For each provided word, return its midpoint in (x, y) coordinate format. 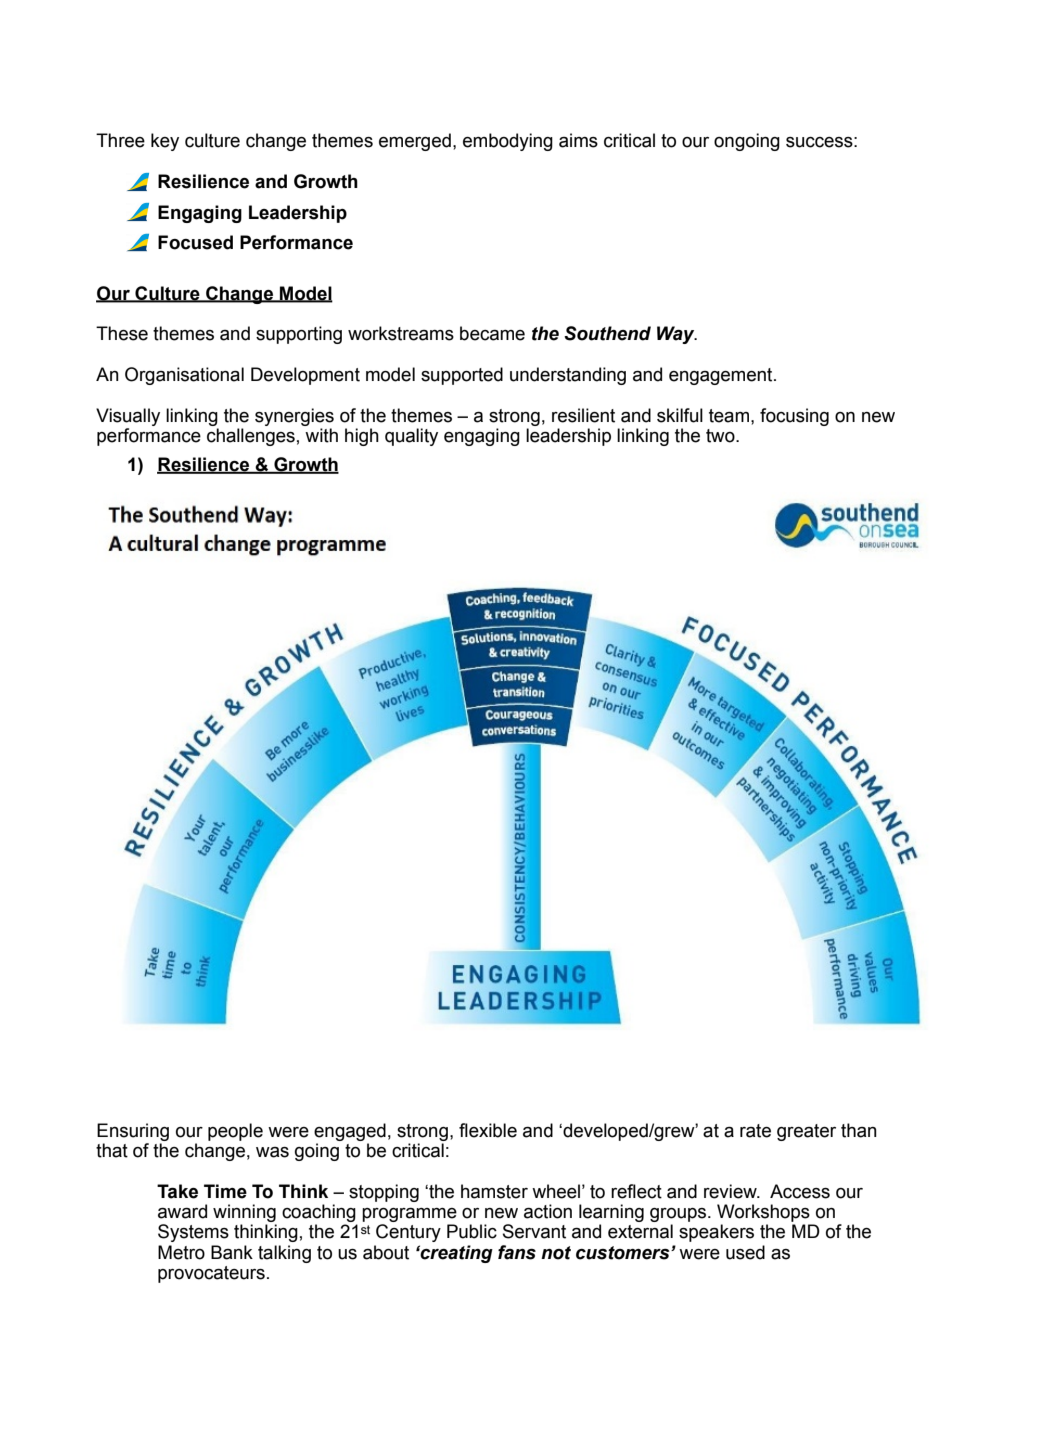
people (235, 1132)
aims (578, 140)
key (165, 142)
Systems (193, 1233)
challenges (251, 437)
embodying (508, 142)
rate (755, 1131)
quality (411, 437)
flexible (488, 1130)
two (721, 436)
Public (472, 1231)
